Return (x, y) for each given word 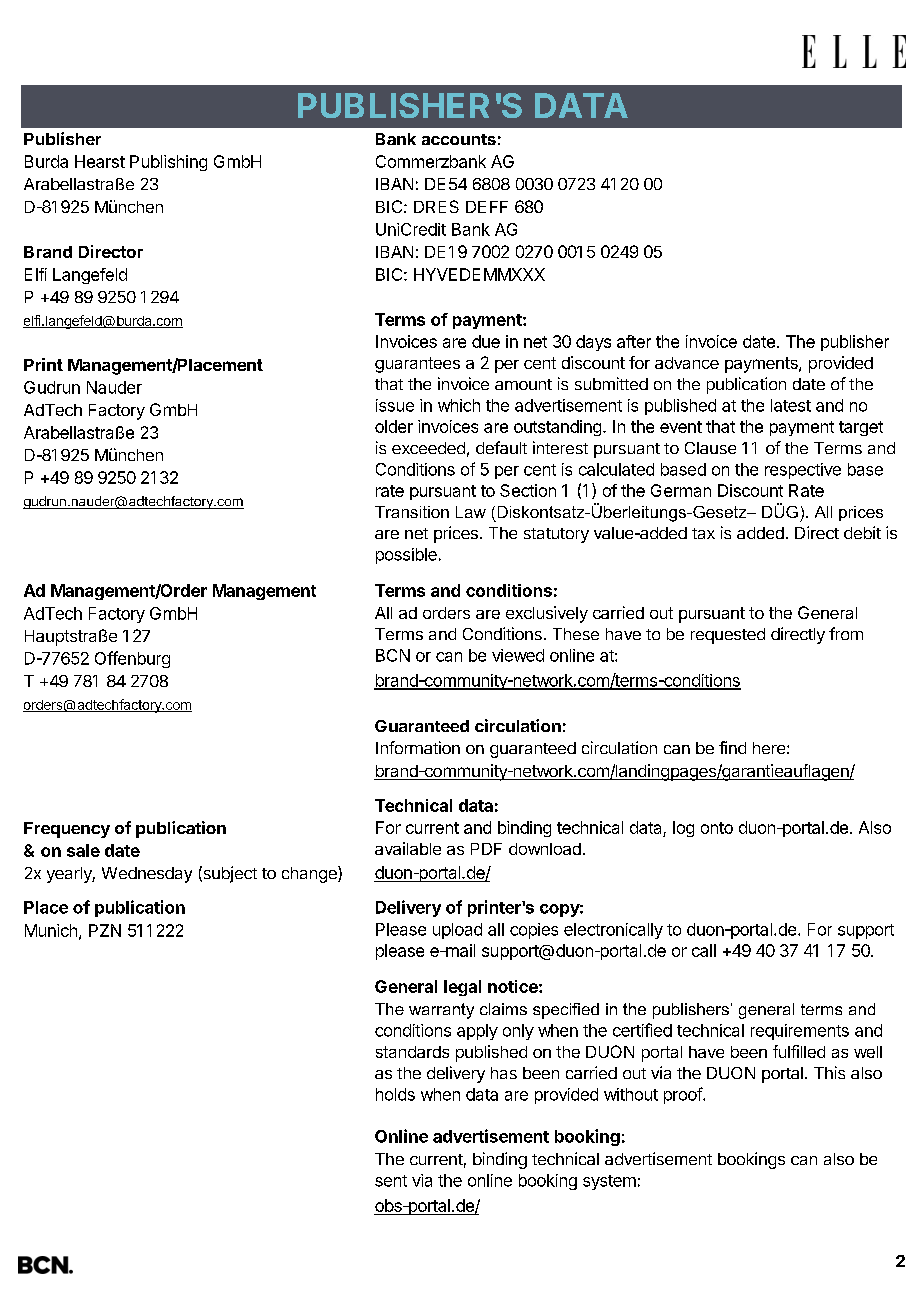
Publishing (168, 163)
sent (391, 1181)
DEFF (487, 207)
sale (83, 850)
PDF (486, 849)
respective (803, 471)
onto (717, 828)
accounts (459, 139)
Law (471, 512)
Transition (412, 512)
